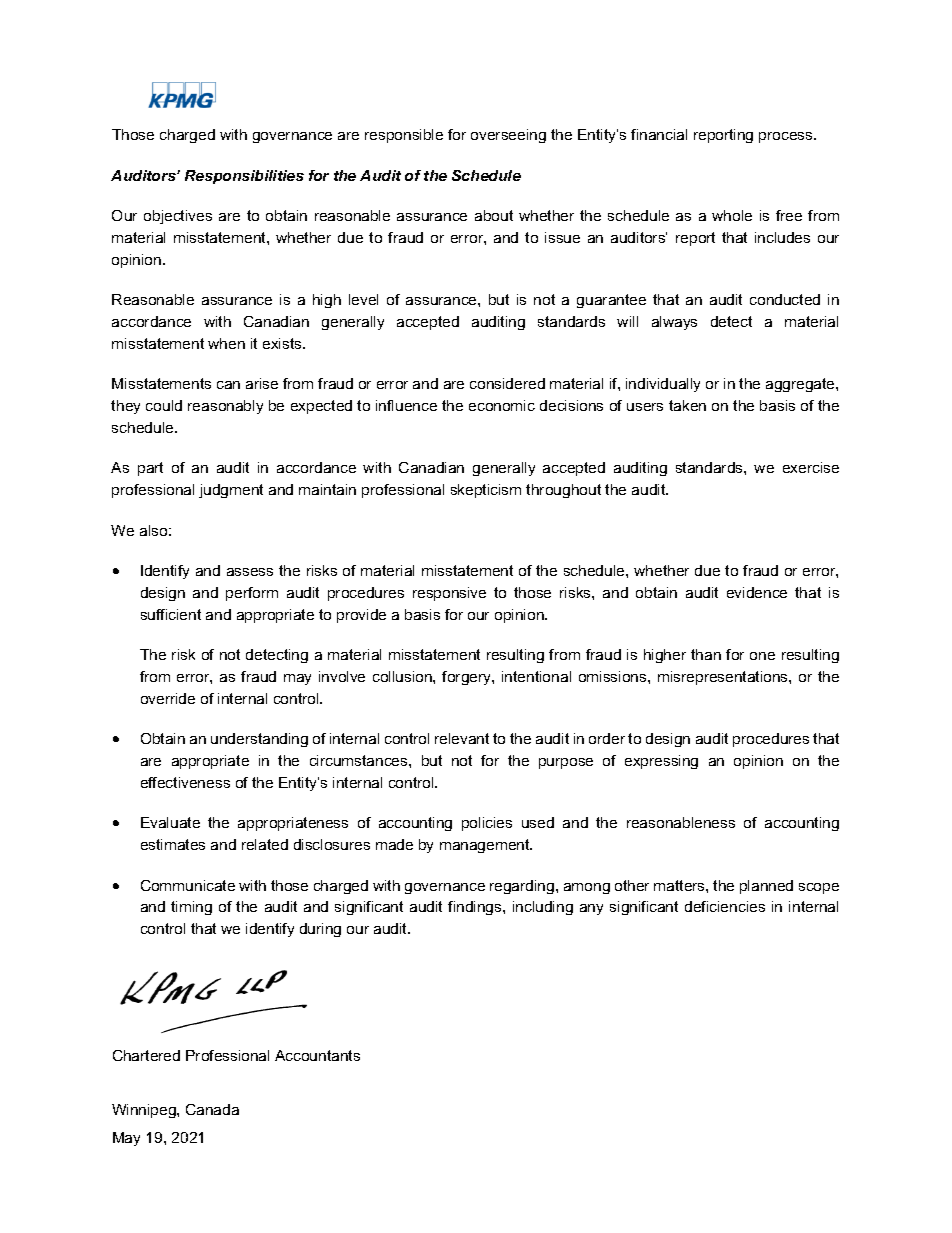 The image size is (952, 1233). I want to click on overseeing, so click(508, 136).
